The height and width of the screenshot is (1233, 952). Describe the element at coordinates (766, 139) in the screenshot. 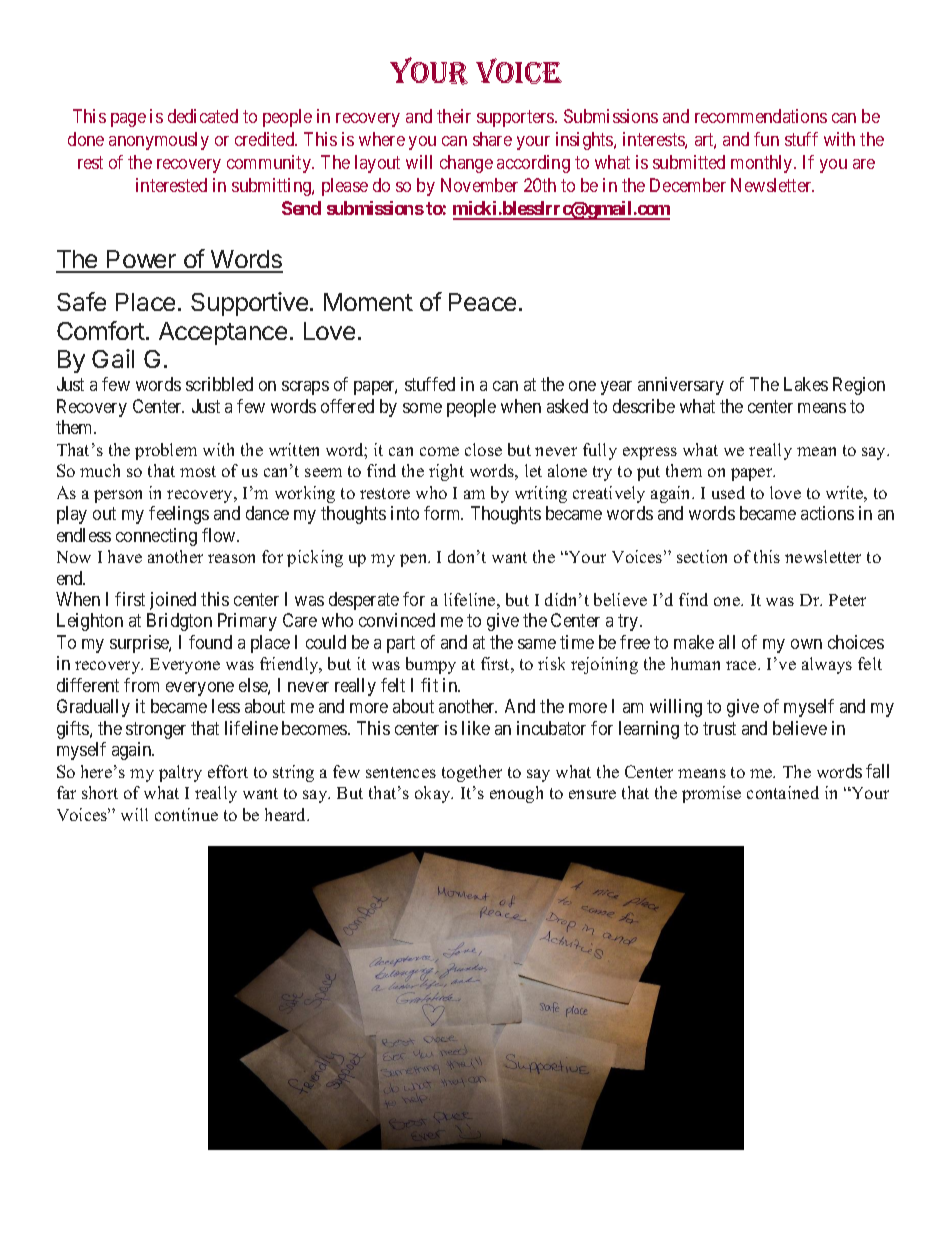

I see `fun` at that location.
